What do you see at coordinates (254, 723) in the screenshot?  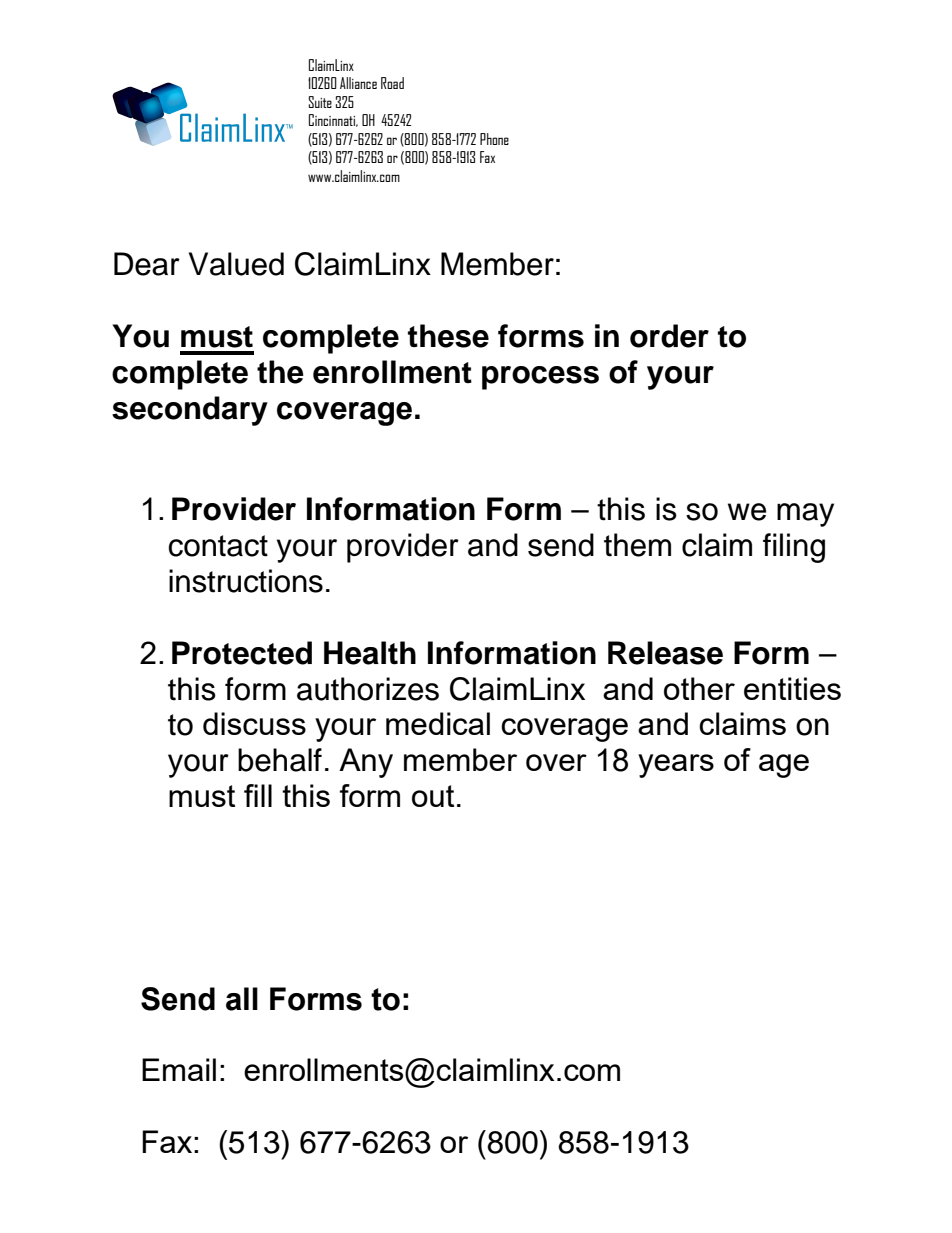 I see `discuss` at bounding box center [254, 723].
